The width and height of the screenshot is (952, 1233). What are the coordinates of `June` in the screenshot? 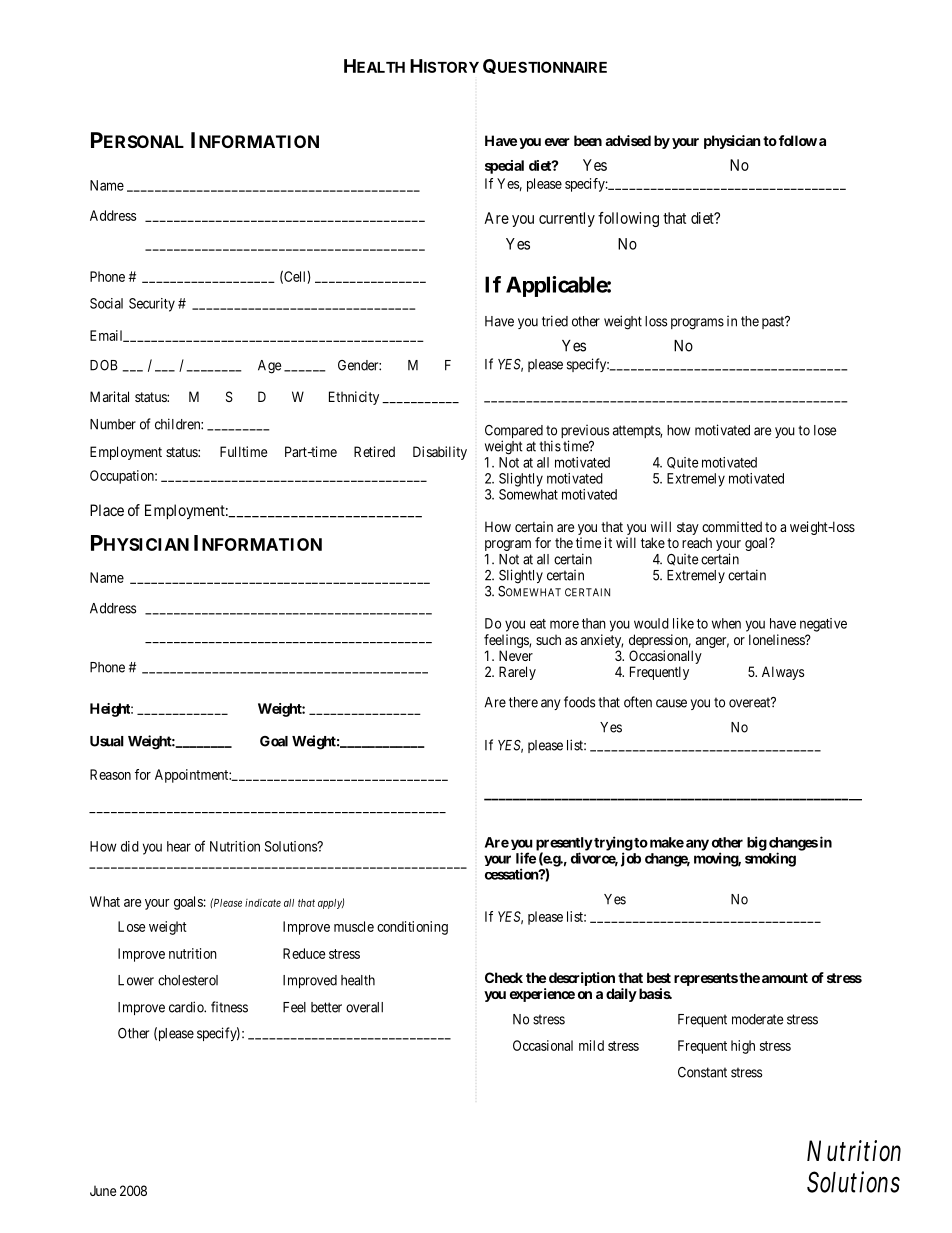 It's located at (103, 1190).
